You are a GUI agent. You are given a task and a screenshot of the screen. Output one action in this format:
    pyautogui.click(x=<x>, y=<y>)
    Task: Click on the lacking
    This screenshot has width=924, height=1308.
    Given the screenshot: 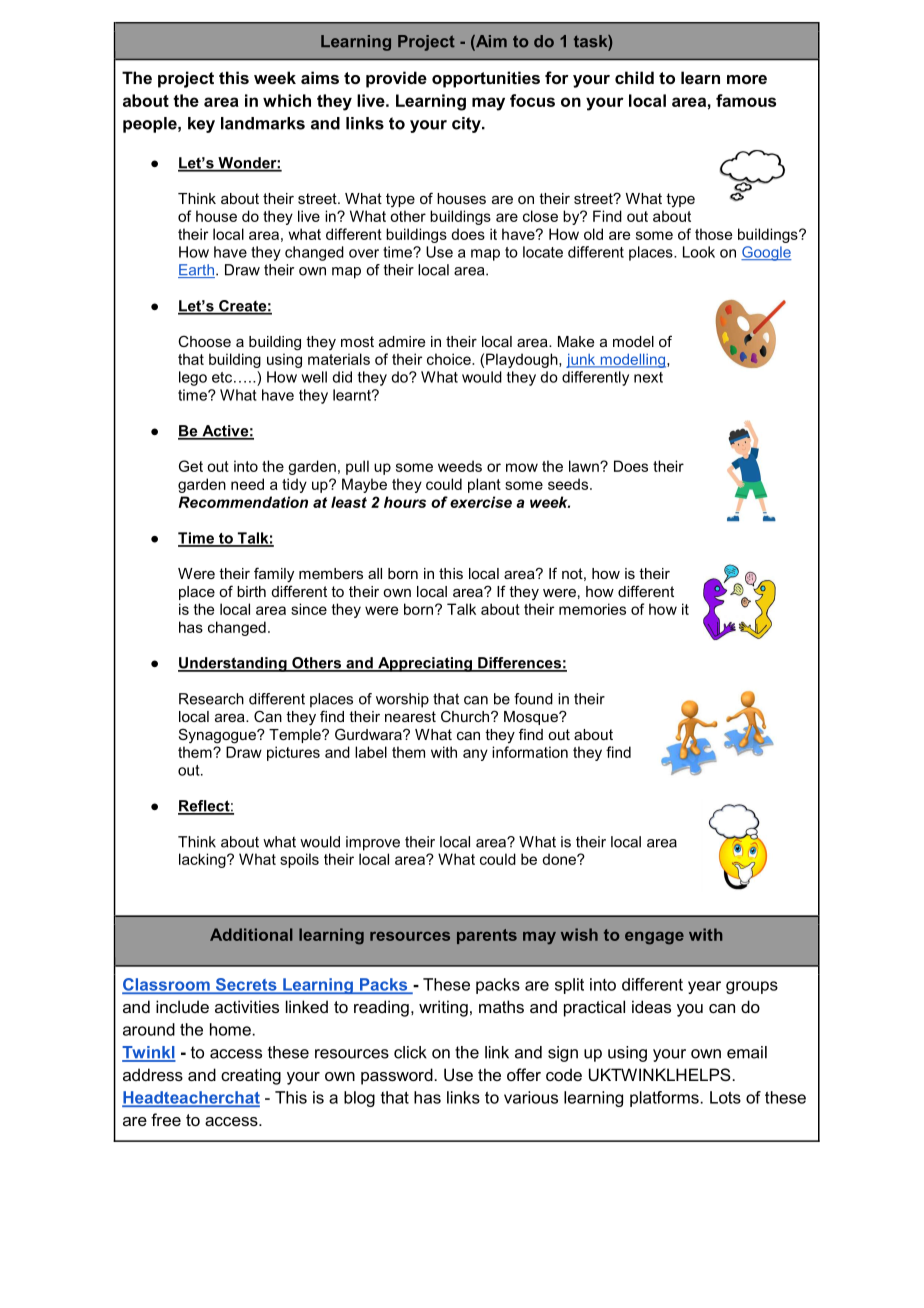 What is the action you would take?
    pyautogui.click(x=203, y=860)
